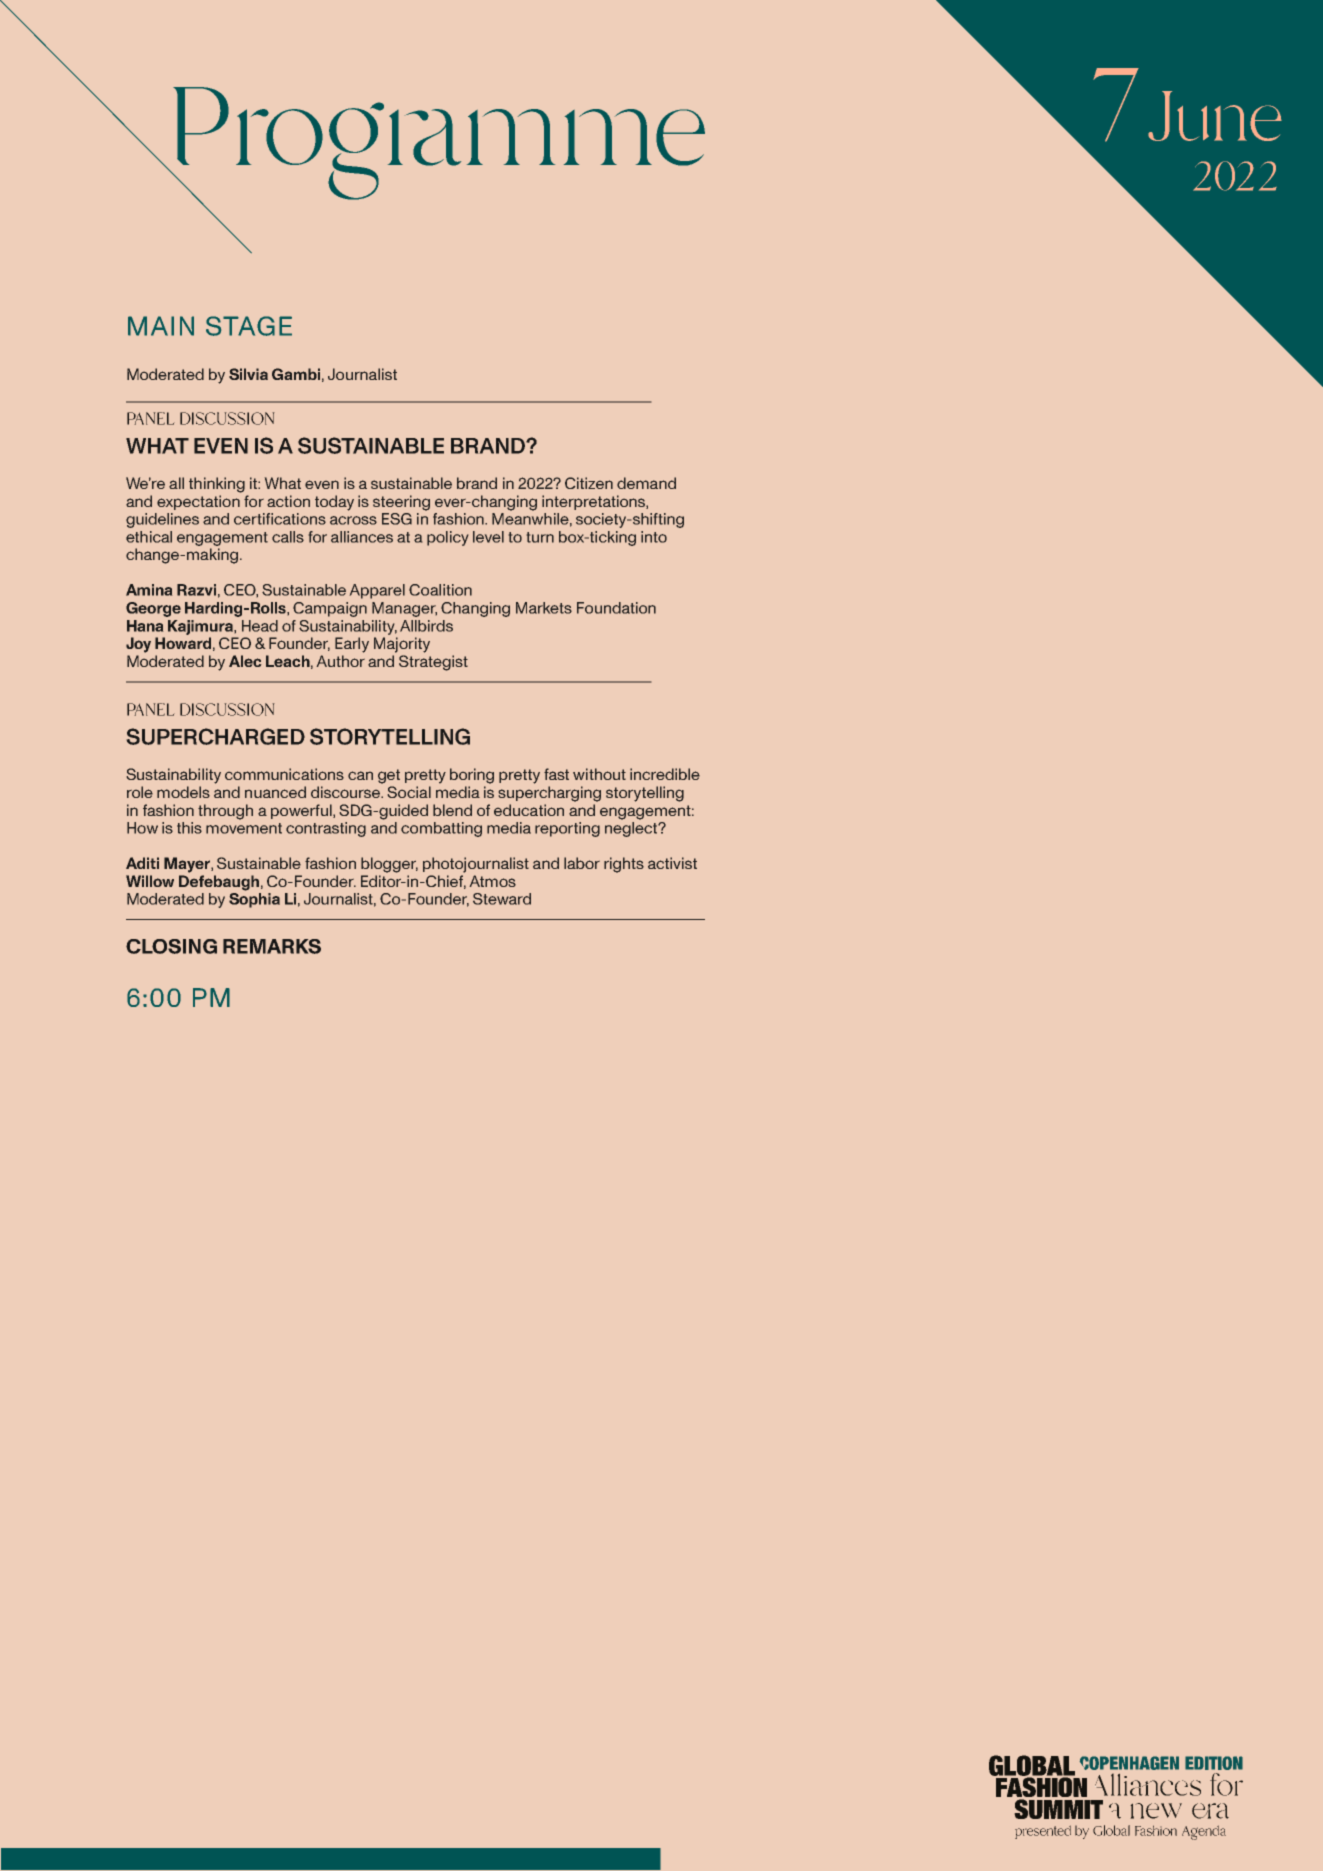 The width and height of the screenshot is (1323, 1871). What do you see at coordinates (249, 326) in the screenshot?
I see `STAGE` at bounding box center [249, 326].
